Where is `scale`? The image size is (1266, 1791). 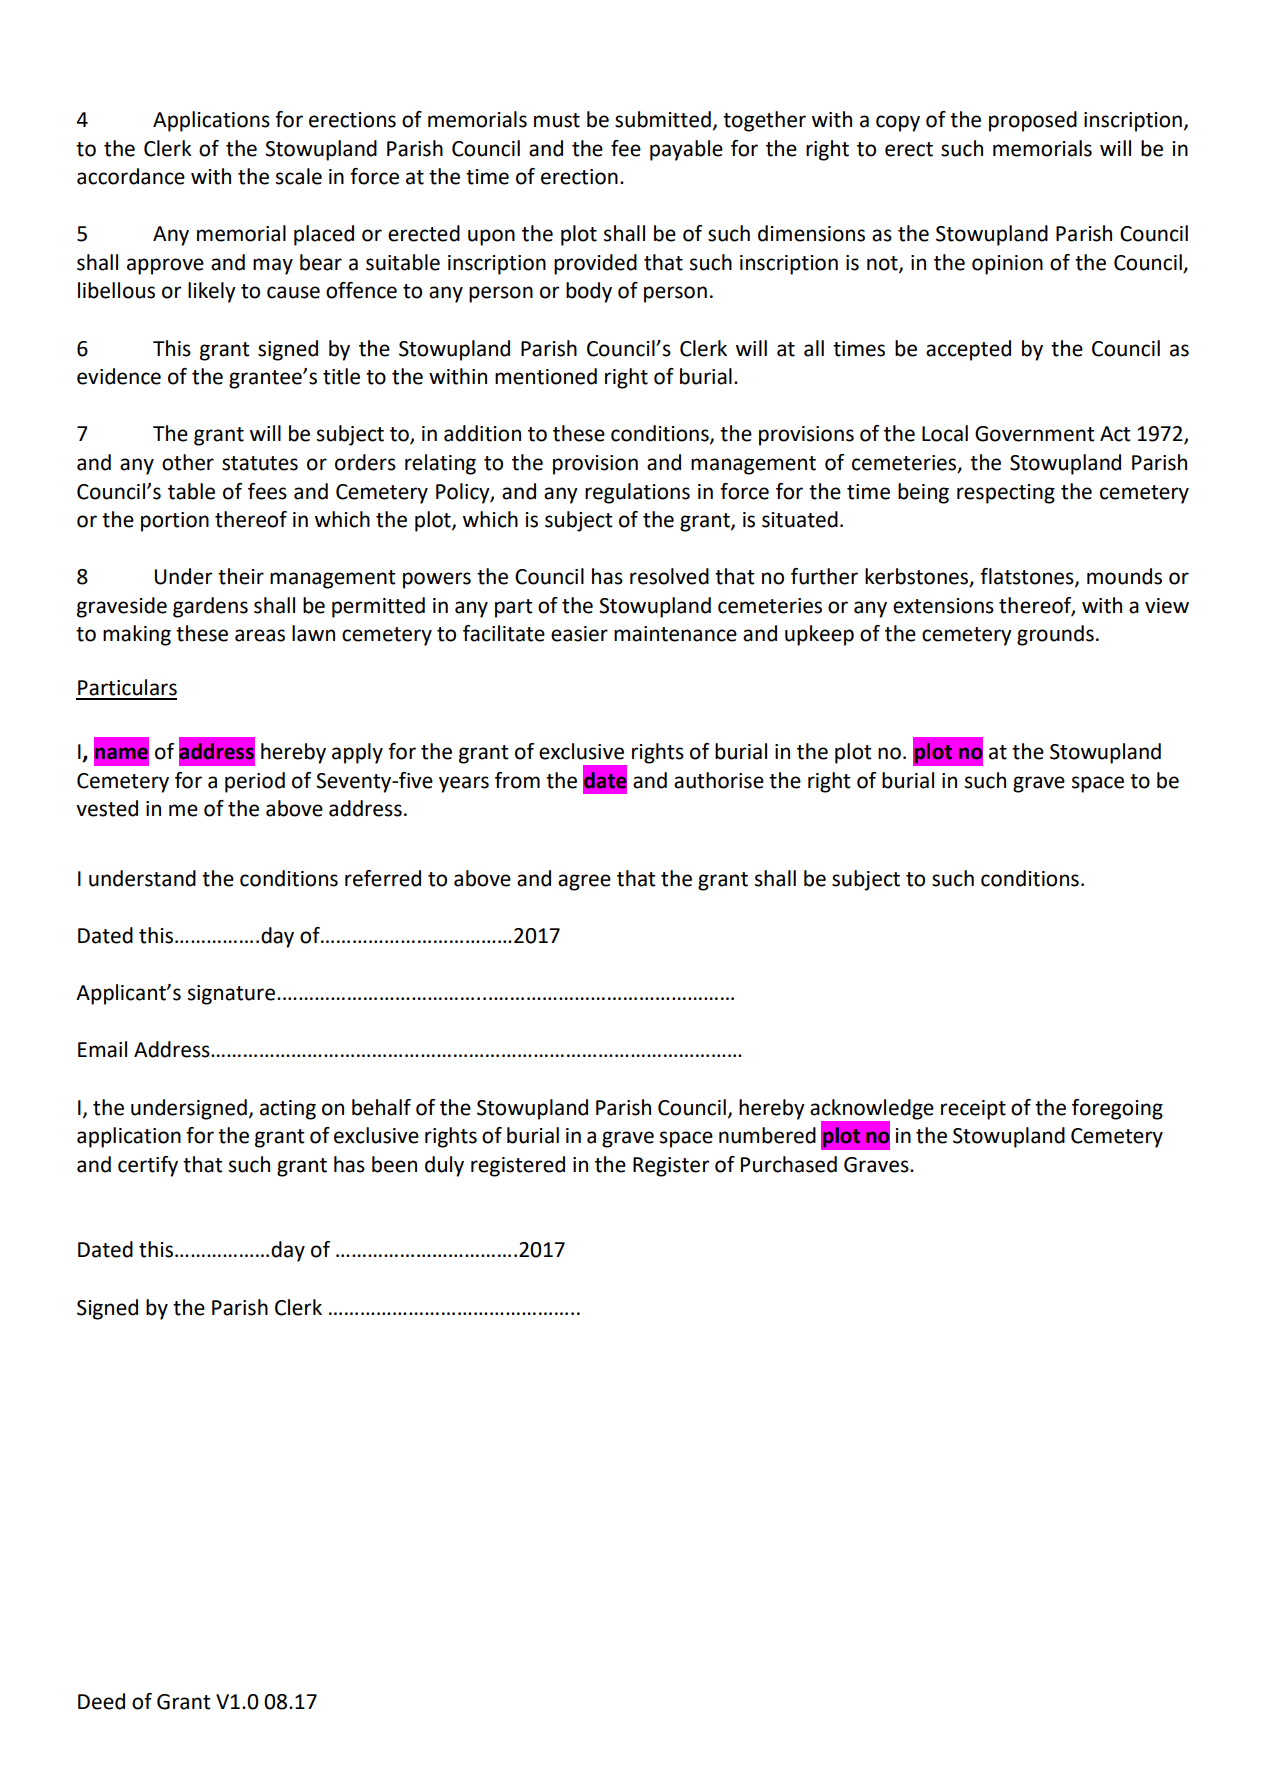 scale is located at coordinates (299, 176).
